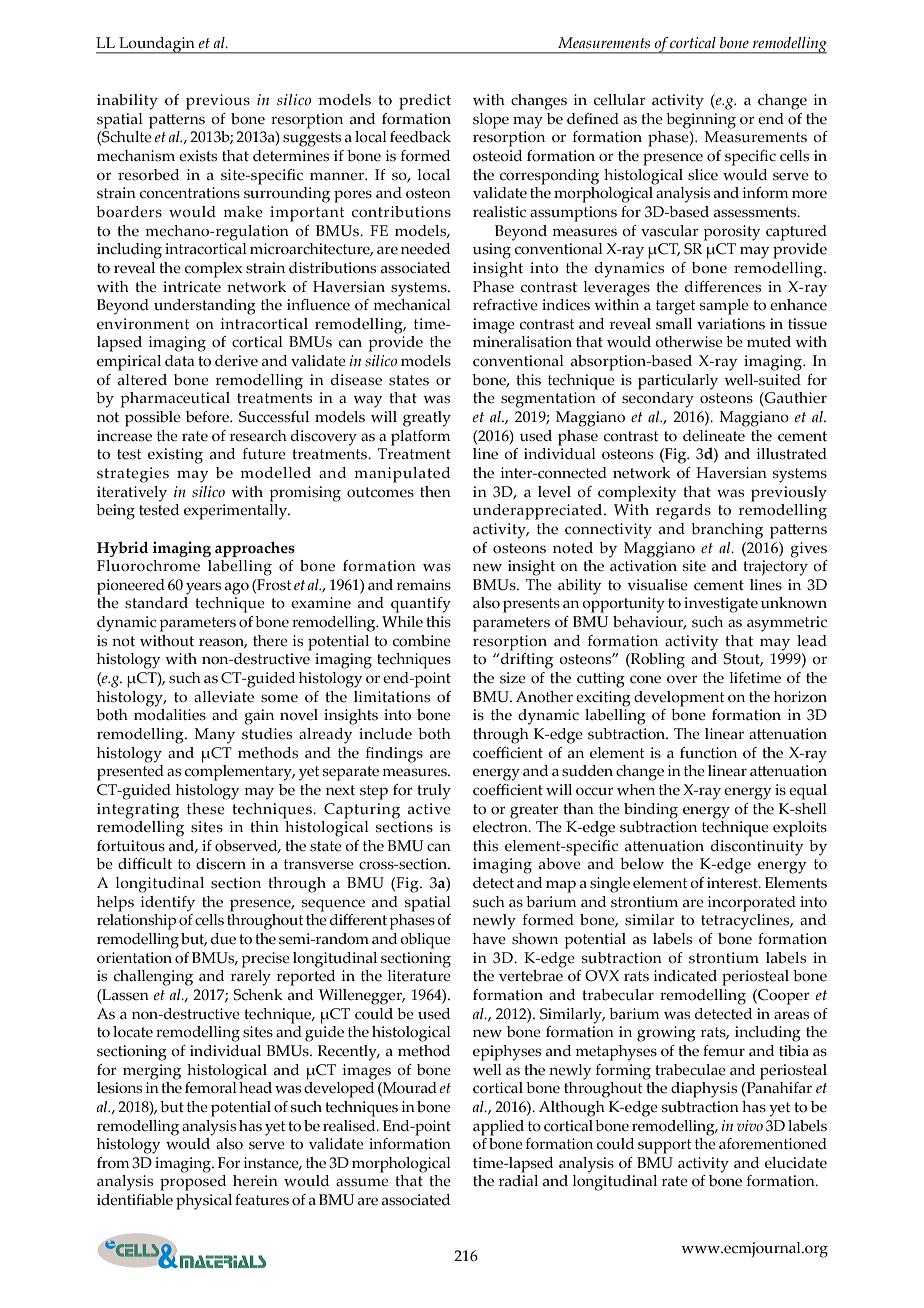  What do you see at coordinates (427, 419) in the screenshot?
I see `greatly` at bounding box center [427, 419].
